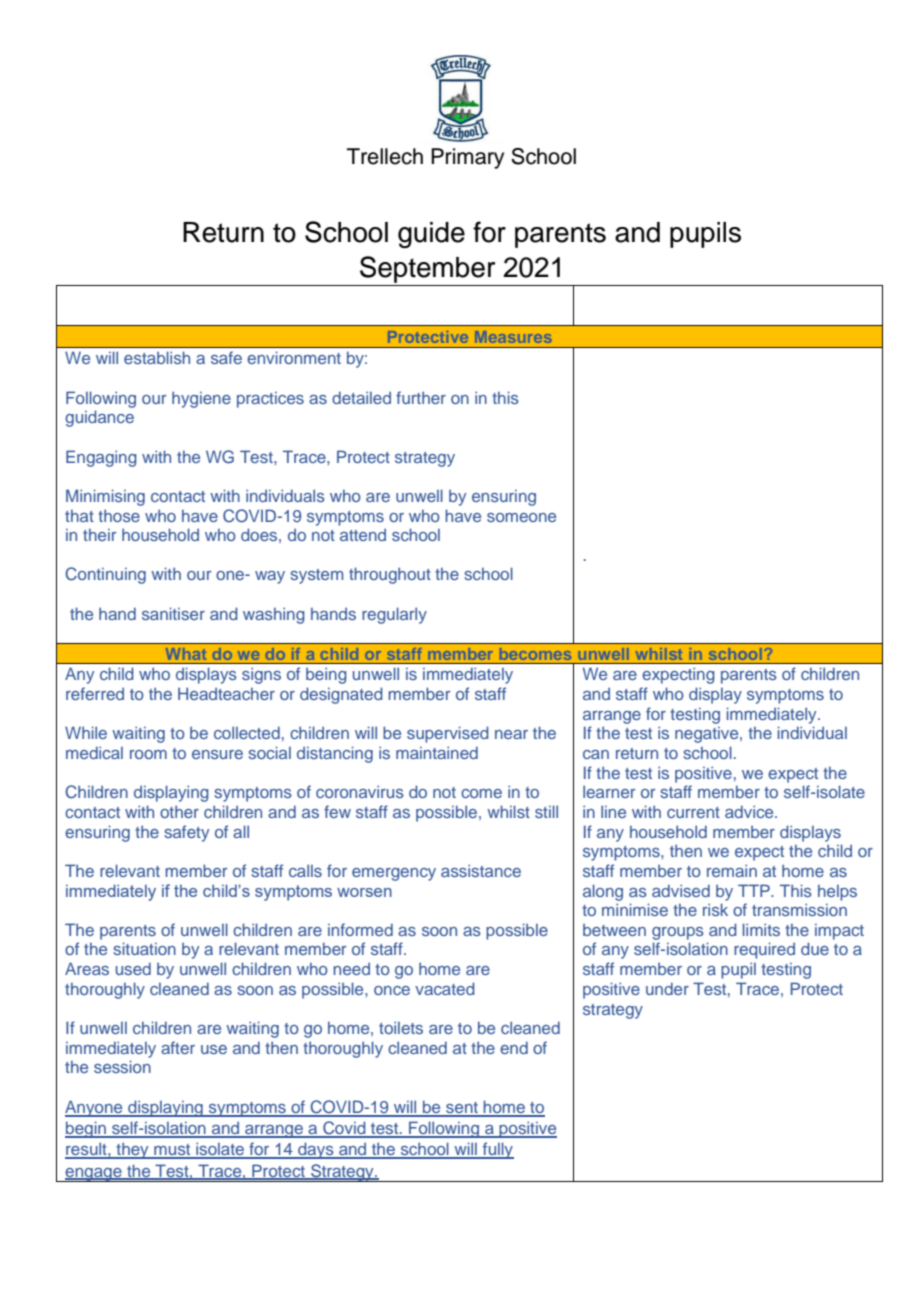 This document has height=1308, width=924. What do you see at coordinates (157, 357) in the document?
I see `establish` at bounding box center [157, 357].
